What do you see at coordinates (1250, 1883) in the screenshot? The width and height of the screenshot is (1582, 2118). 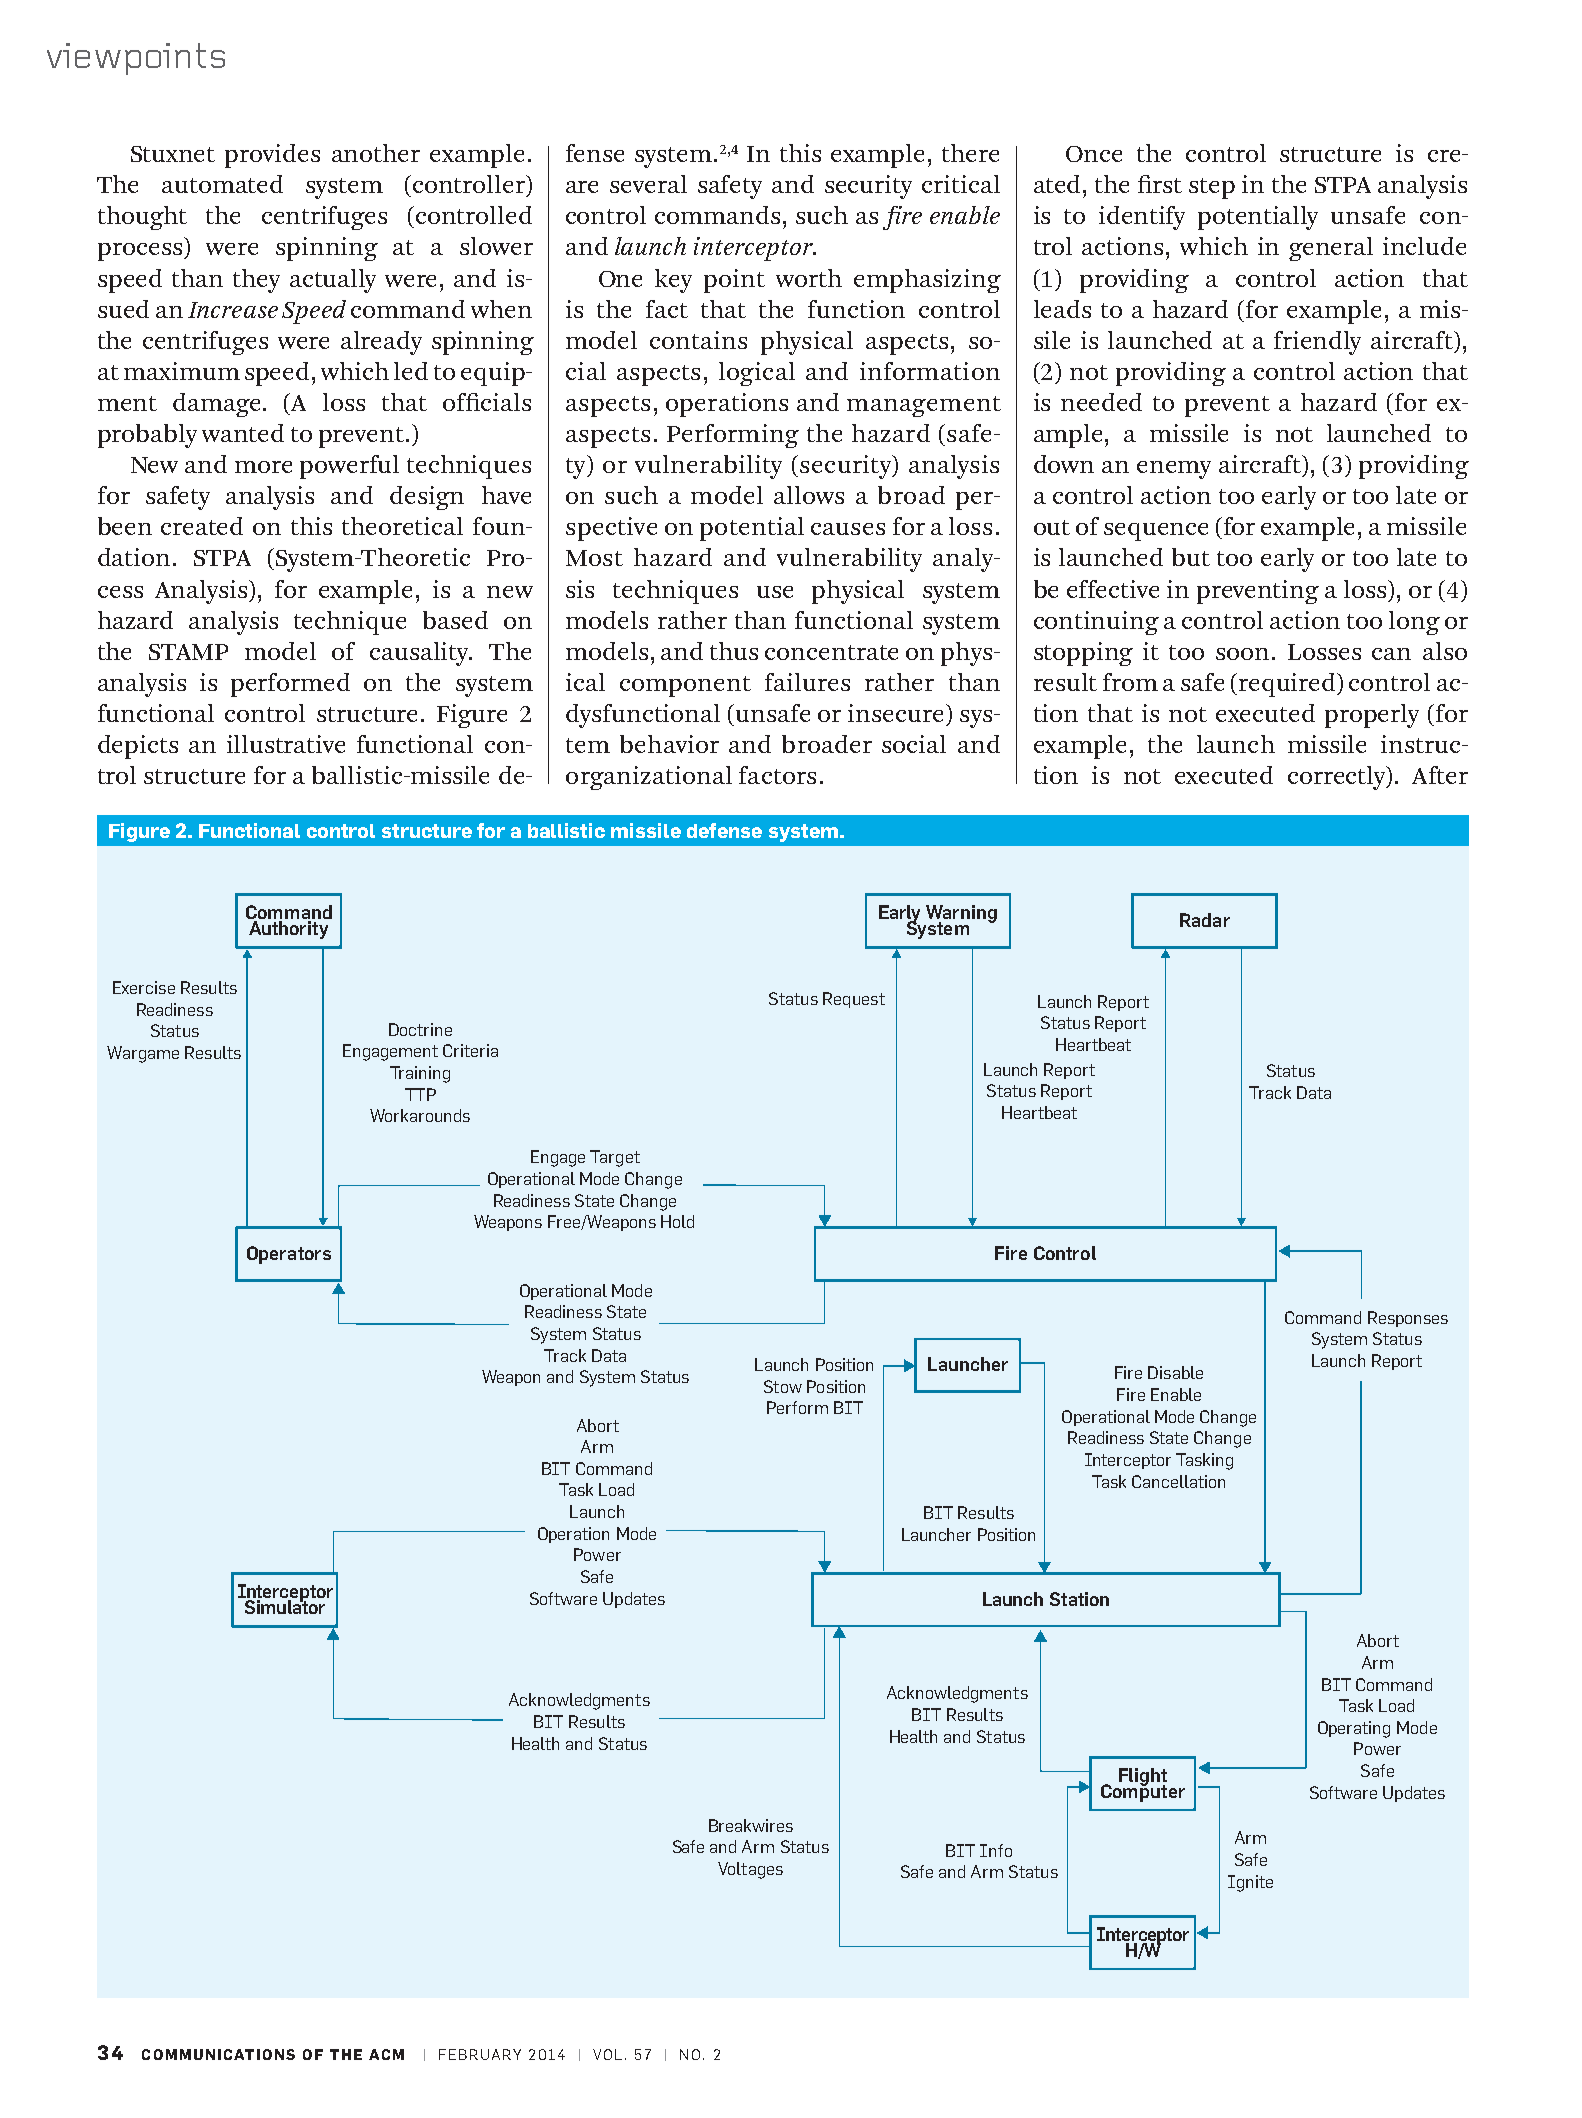 I see `Ignite` at bounding box center [1250, 1883].
